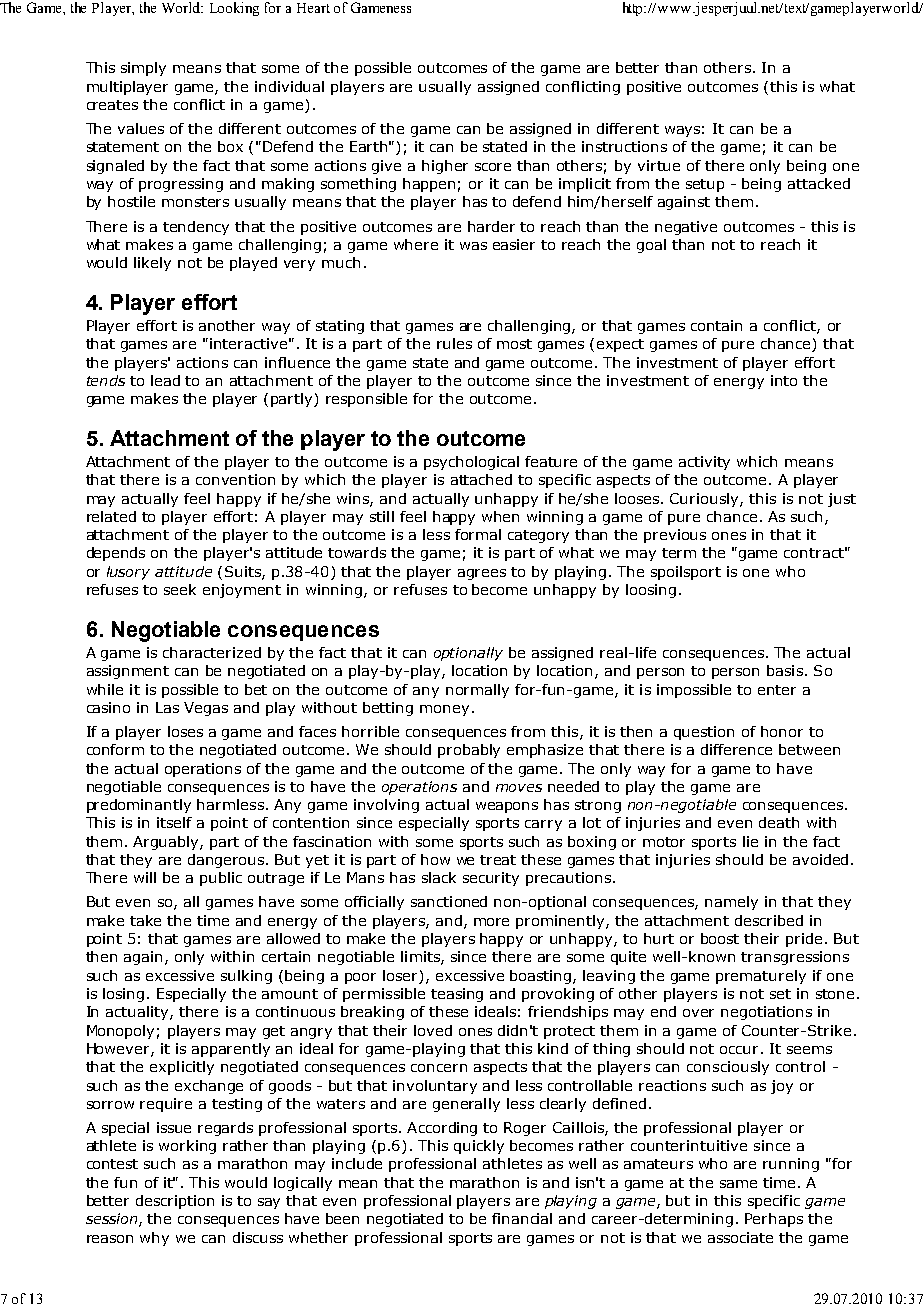 The height and width of the screenshot is (1308, 924). I want to click on basis, so click(785, 670).
